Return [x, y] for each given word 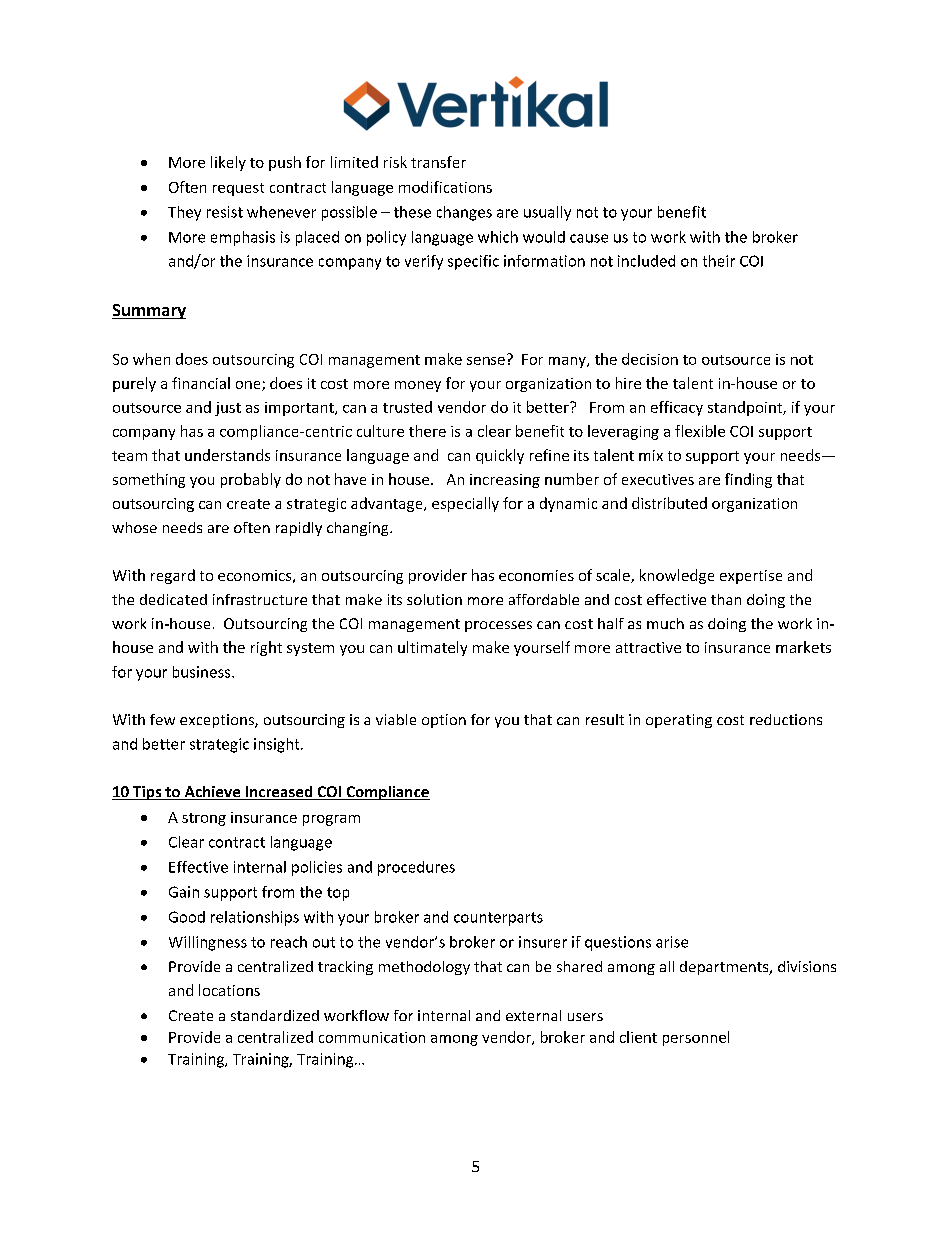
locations [229, 990]
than [726, 599]
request [238, 189]
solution [434, 599]
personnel [696, 1038]
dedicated [173, 599]
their [719, 261]
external [533, 1015]
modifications [445, 187]
